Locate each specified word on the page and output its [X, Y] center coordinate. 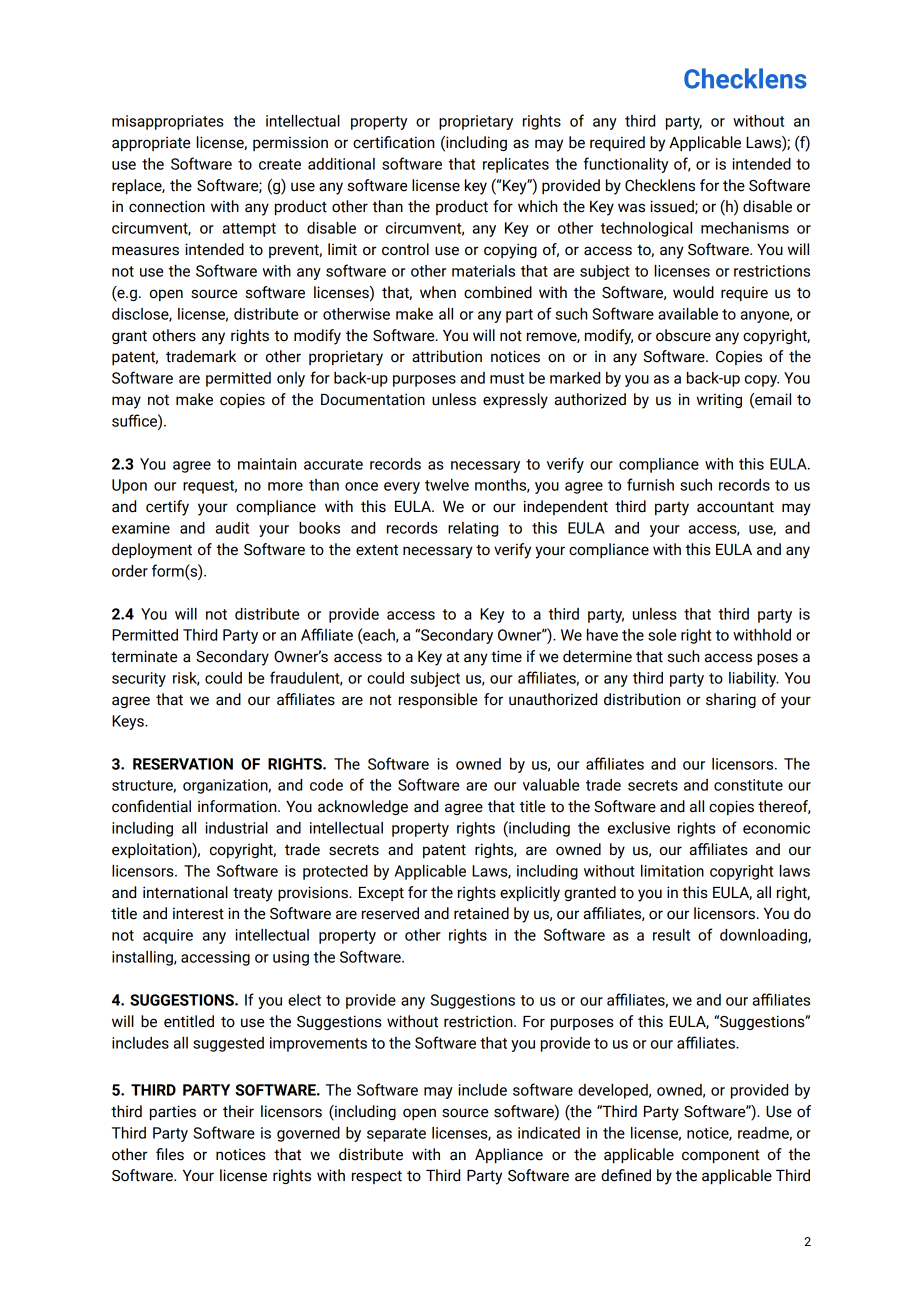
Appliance [509, 1155]
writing [719, 400]
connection [167, 206]
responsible [438, 700]
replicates [516, 165]
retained [481, 913]
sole [662, 635]
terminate [144, 656]
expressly [515, 401]
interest [198, 913]
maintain [267, 464]
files [170, 1154]
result [671, 935]
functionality [626, 165]
